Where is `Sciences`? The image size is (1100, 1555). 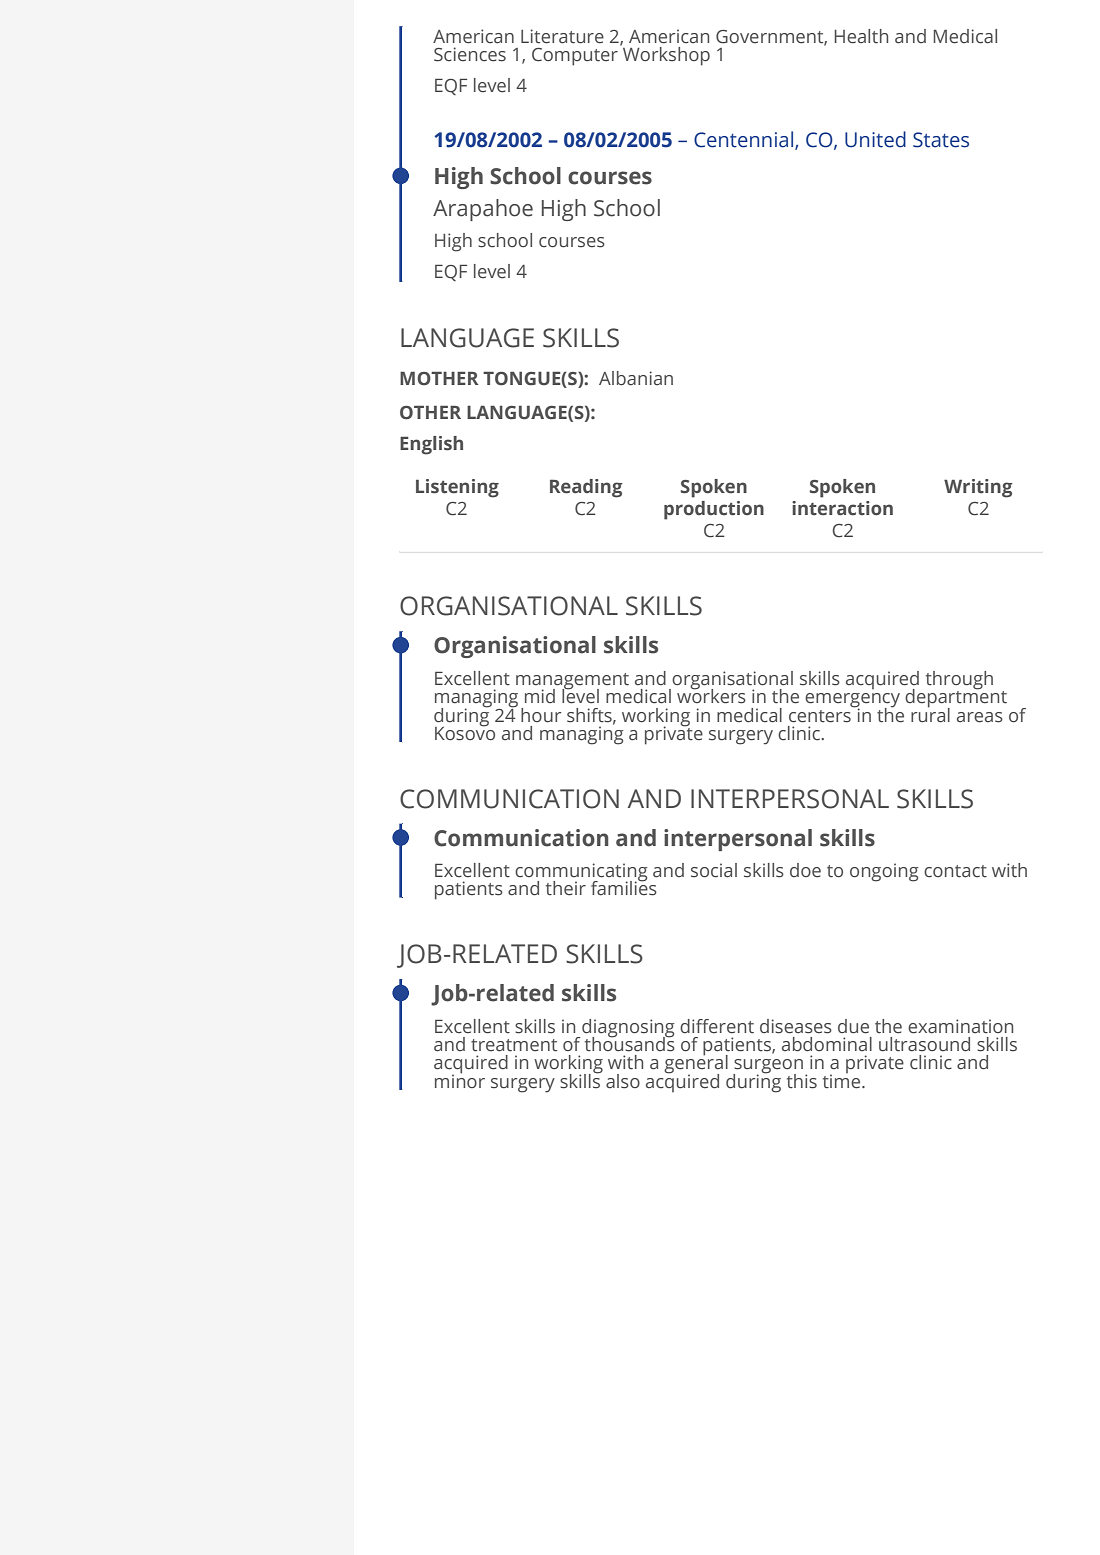 Sciences is located at coordinates (470, 54).
